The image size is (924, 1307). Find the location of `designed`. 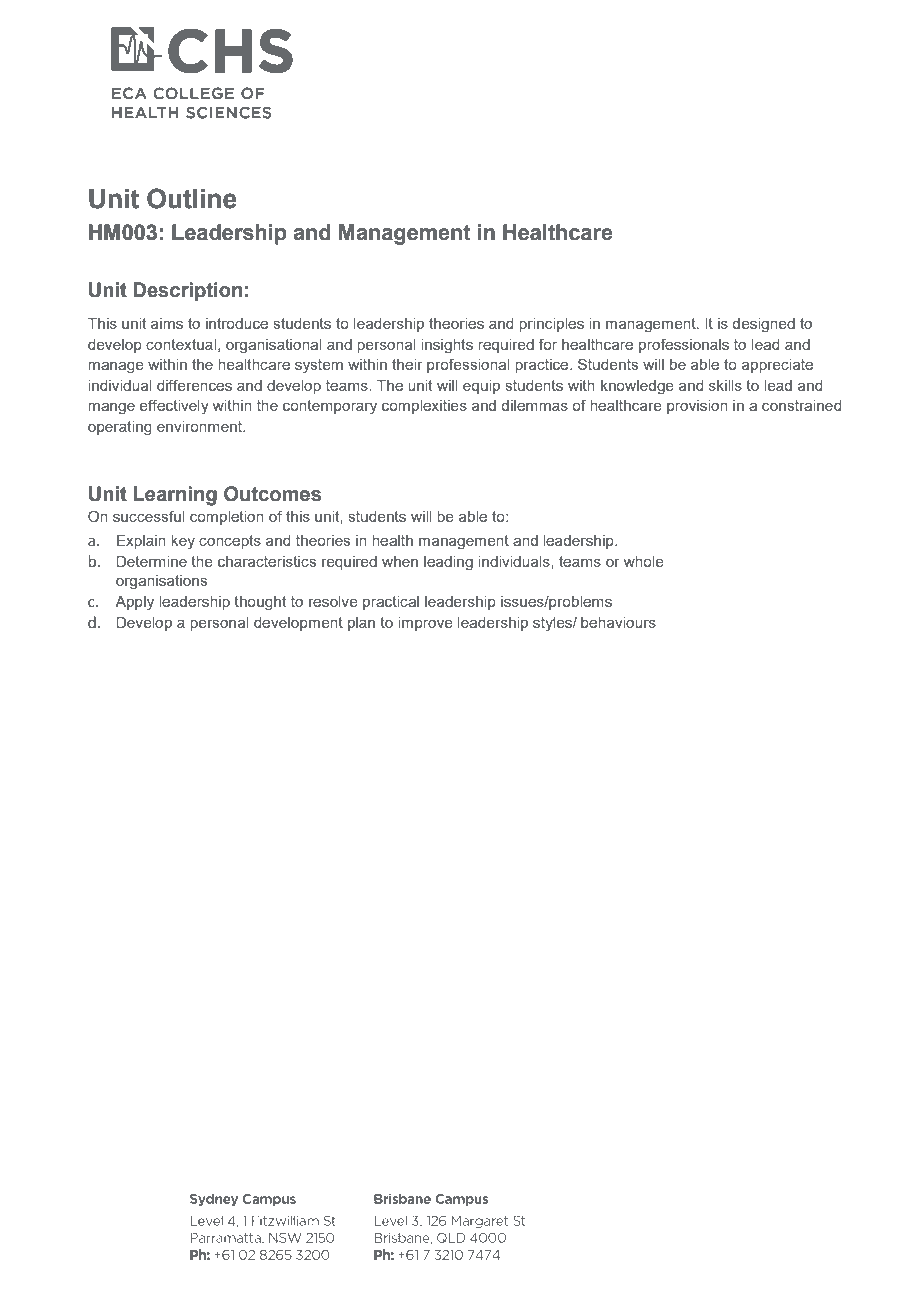

designed is located at coordinates (764, 325).
